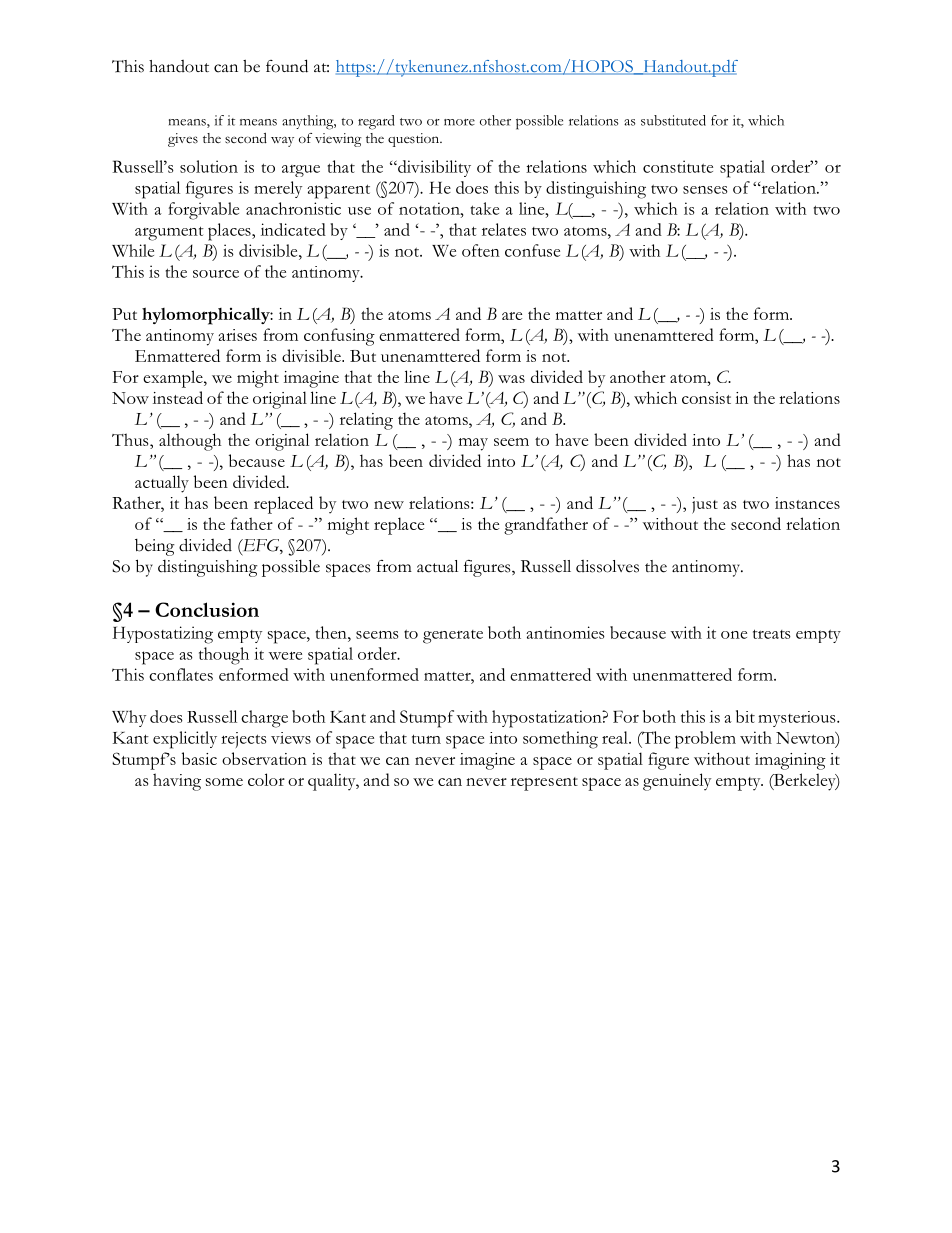  Describe the element at coordinates (481, 250) in the screenshot. I see `often` at that location.
